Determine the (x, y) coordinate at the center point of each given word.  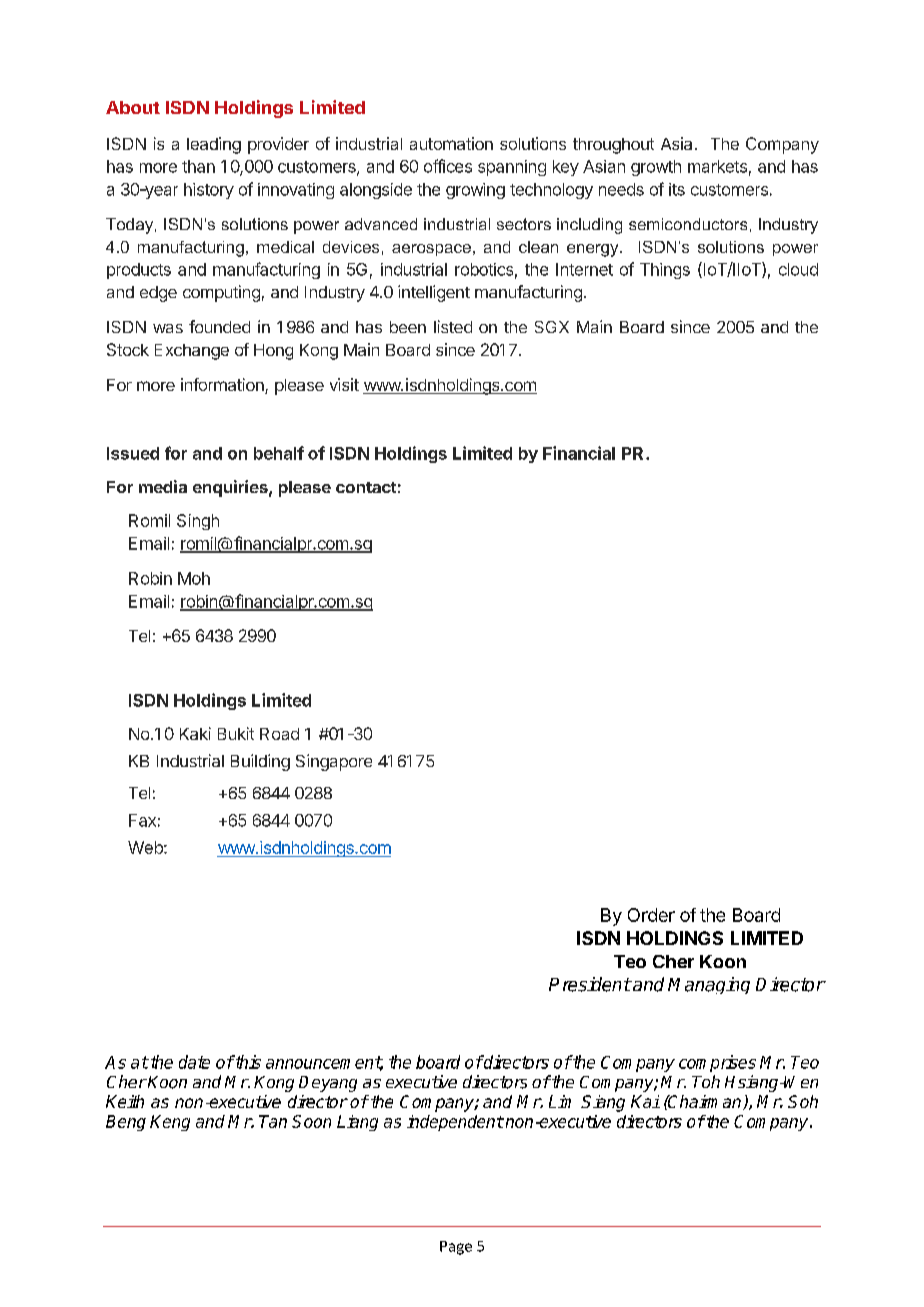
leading (214, 145)
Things (665, 271)
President (590, 984)
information (223, 386)
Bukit (236, 733)
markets (717, 166)
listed (453, 326)
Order (651, 915)
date (194, 1062)
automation (451, 143)
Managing (709, 985)
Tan (273, 1121)
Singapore (334, 762)
